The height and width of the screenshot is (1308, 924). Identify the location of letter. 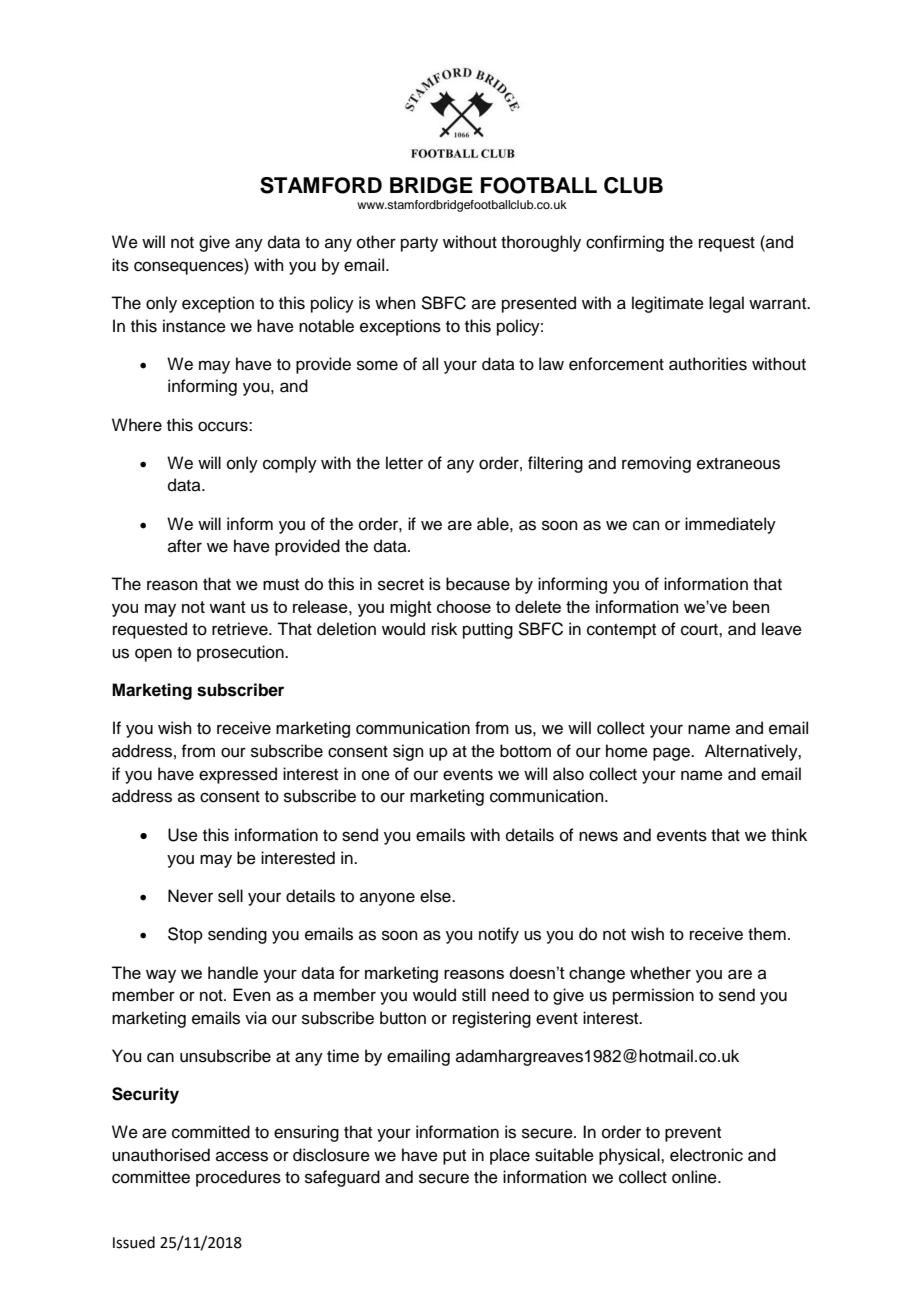
(404, 463).
